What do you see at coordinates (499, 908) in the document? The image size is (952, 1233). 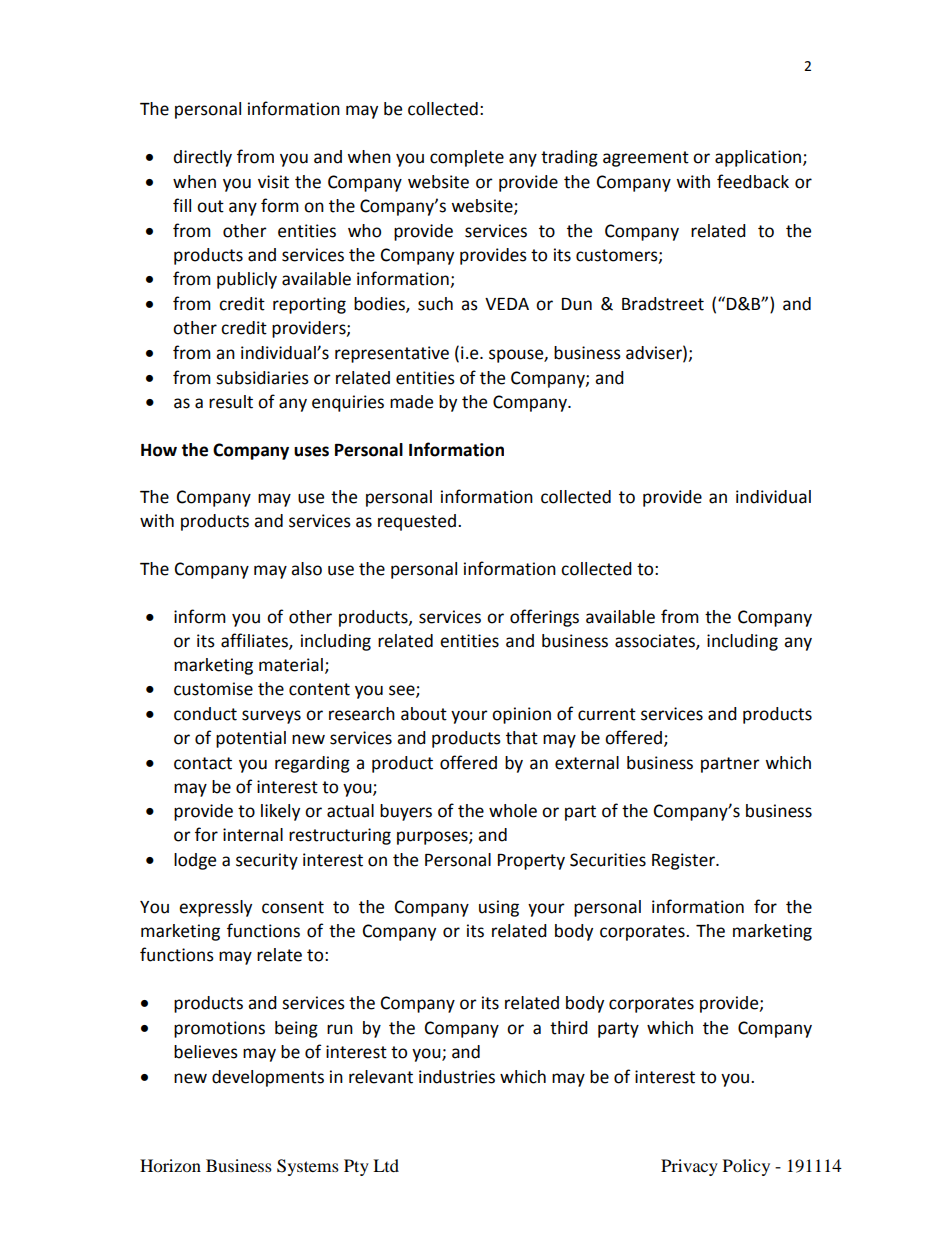 I see `using` at bounding box center [499, 908].
